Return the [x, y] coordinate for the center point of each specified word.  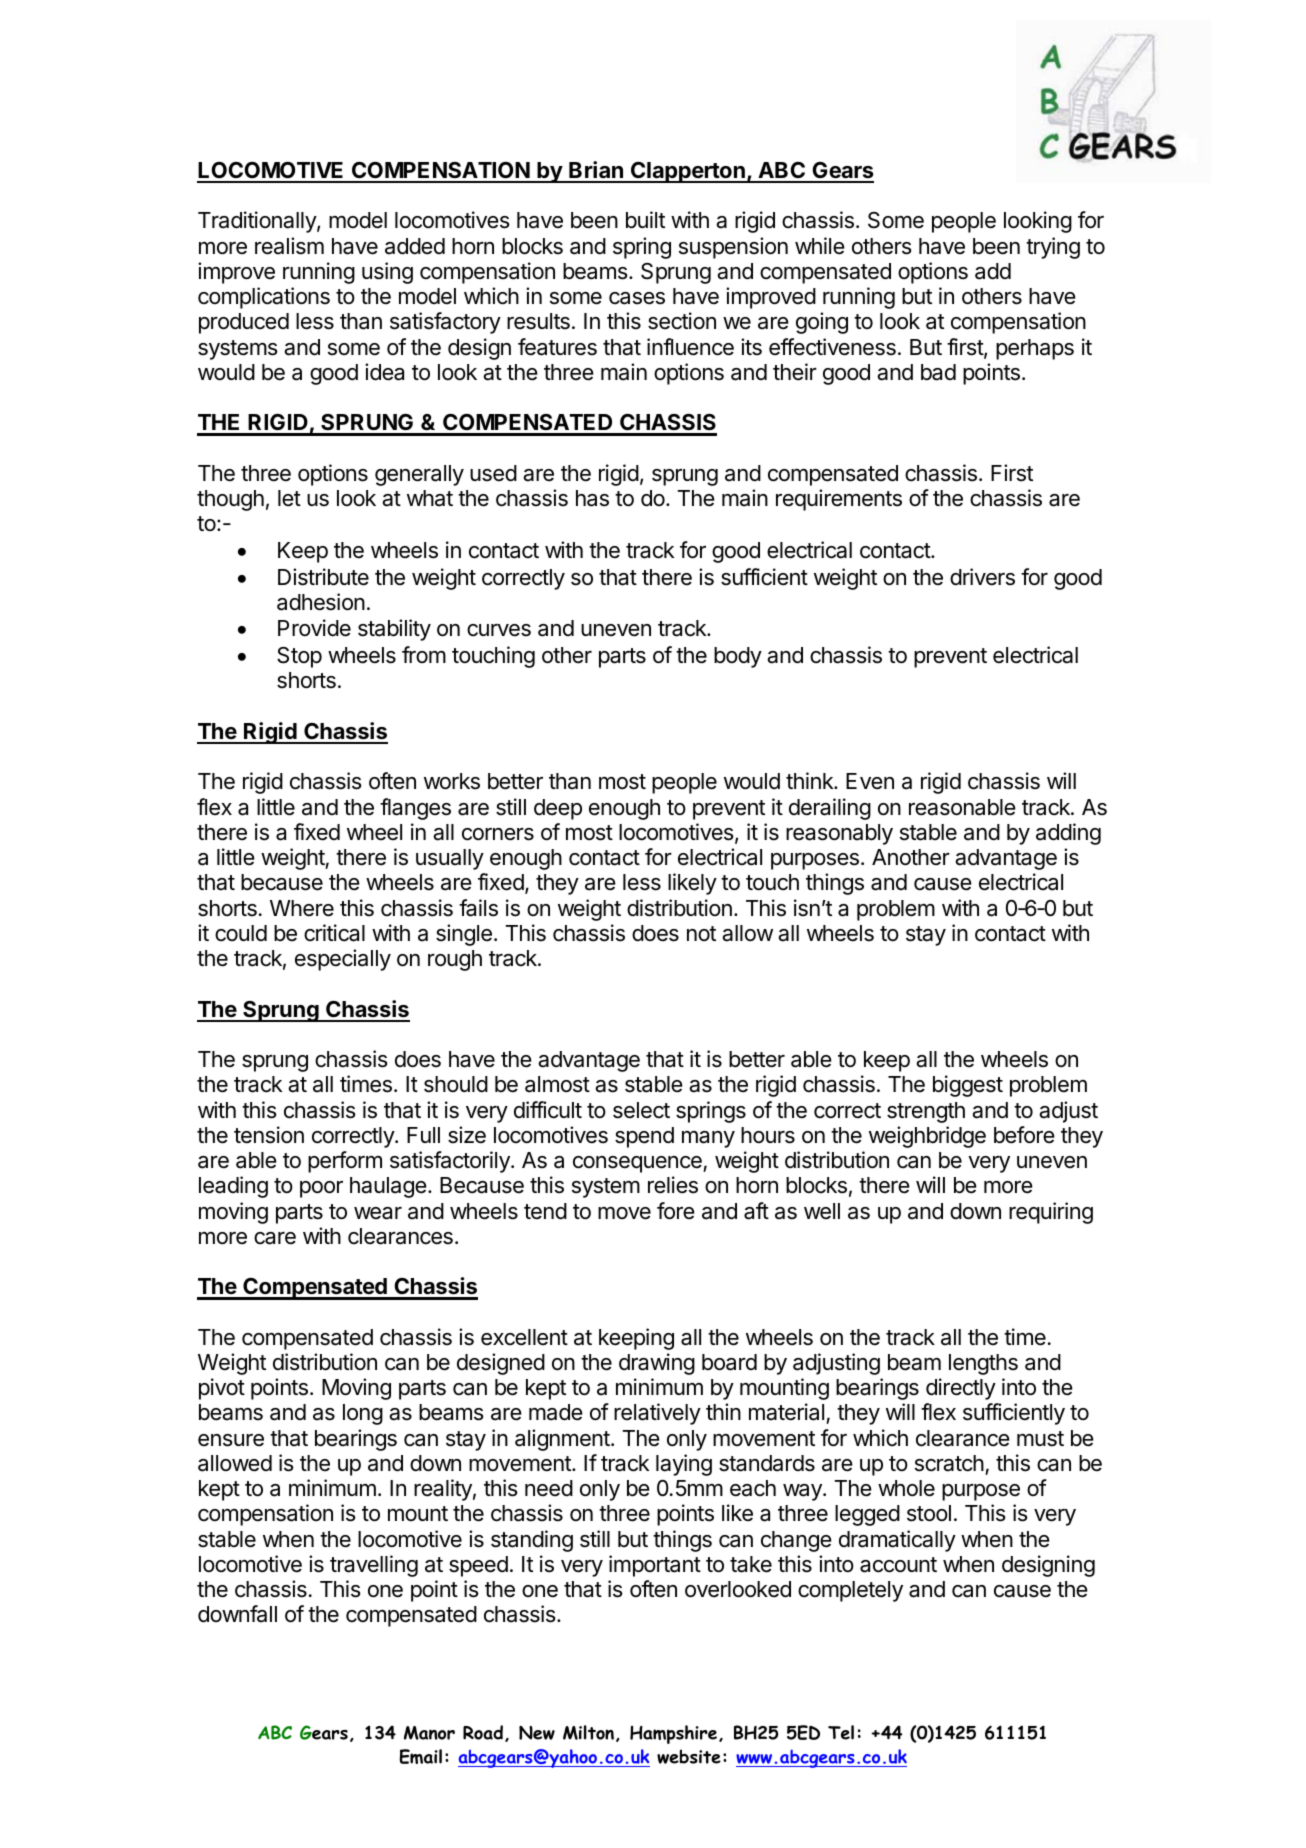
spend [644, 1137]
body [738, 657]
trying [1053, 248]
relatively [657, 1414]
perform [345, 1162]
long [363, 1414]
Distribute [323, 577]
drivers [982, 577]
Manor [429, 1733]
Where [302, 908]
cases [637, 298]
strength [926, 1112]
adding [1068, 834]
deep [558, 809]
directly [961, 1389]
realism [289, 246]
